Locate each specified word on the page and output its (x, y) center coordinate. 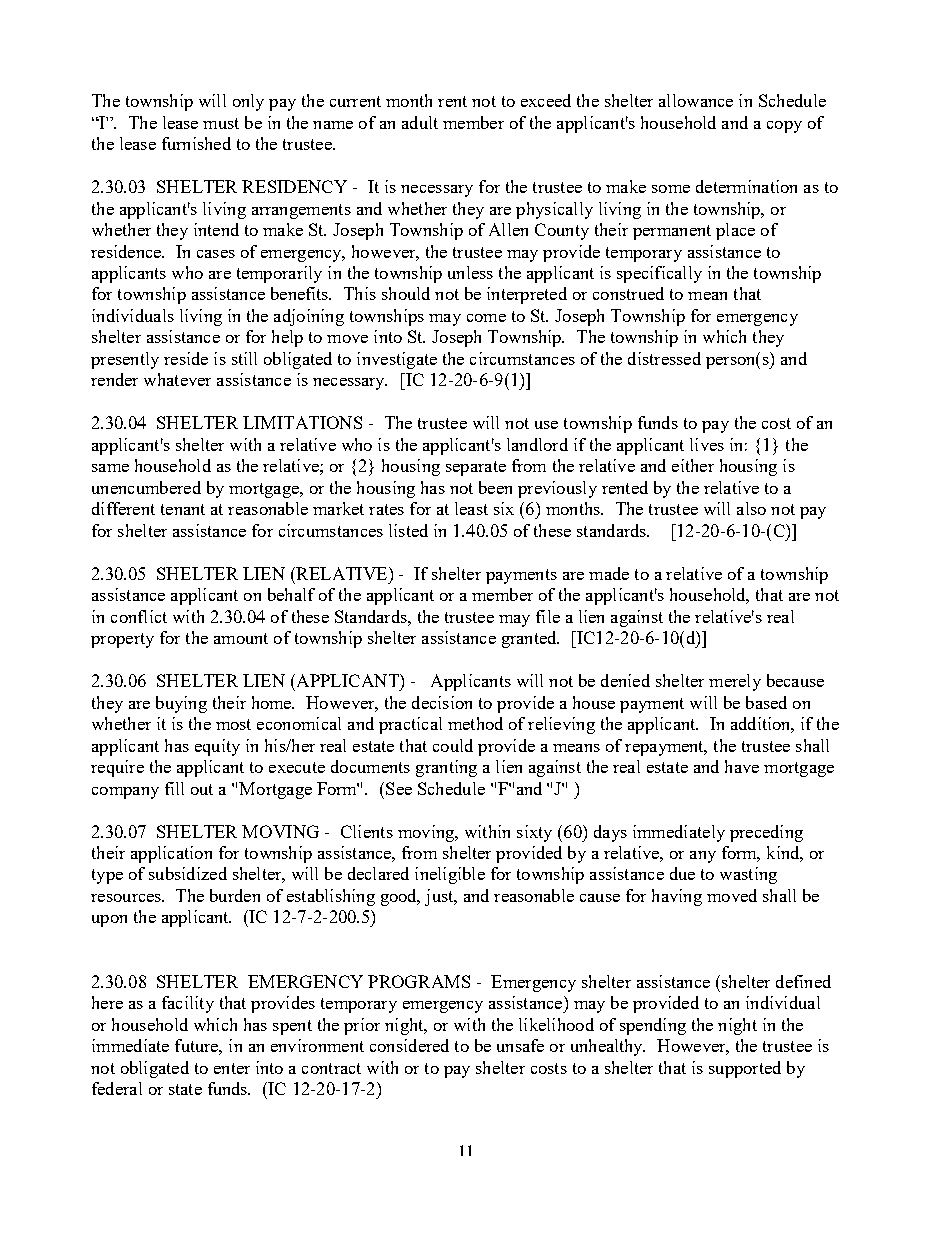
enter (232, 1068)
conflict (139, 616)
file (548, 616)
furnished (196, 143)
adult (420, 122)
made (609, 573)
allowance (696, 100)
